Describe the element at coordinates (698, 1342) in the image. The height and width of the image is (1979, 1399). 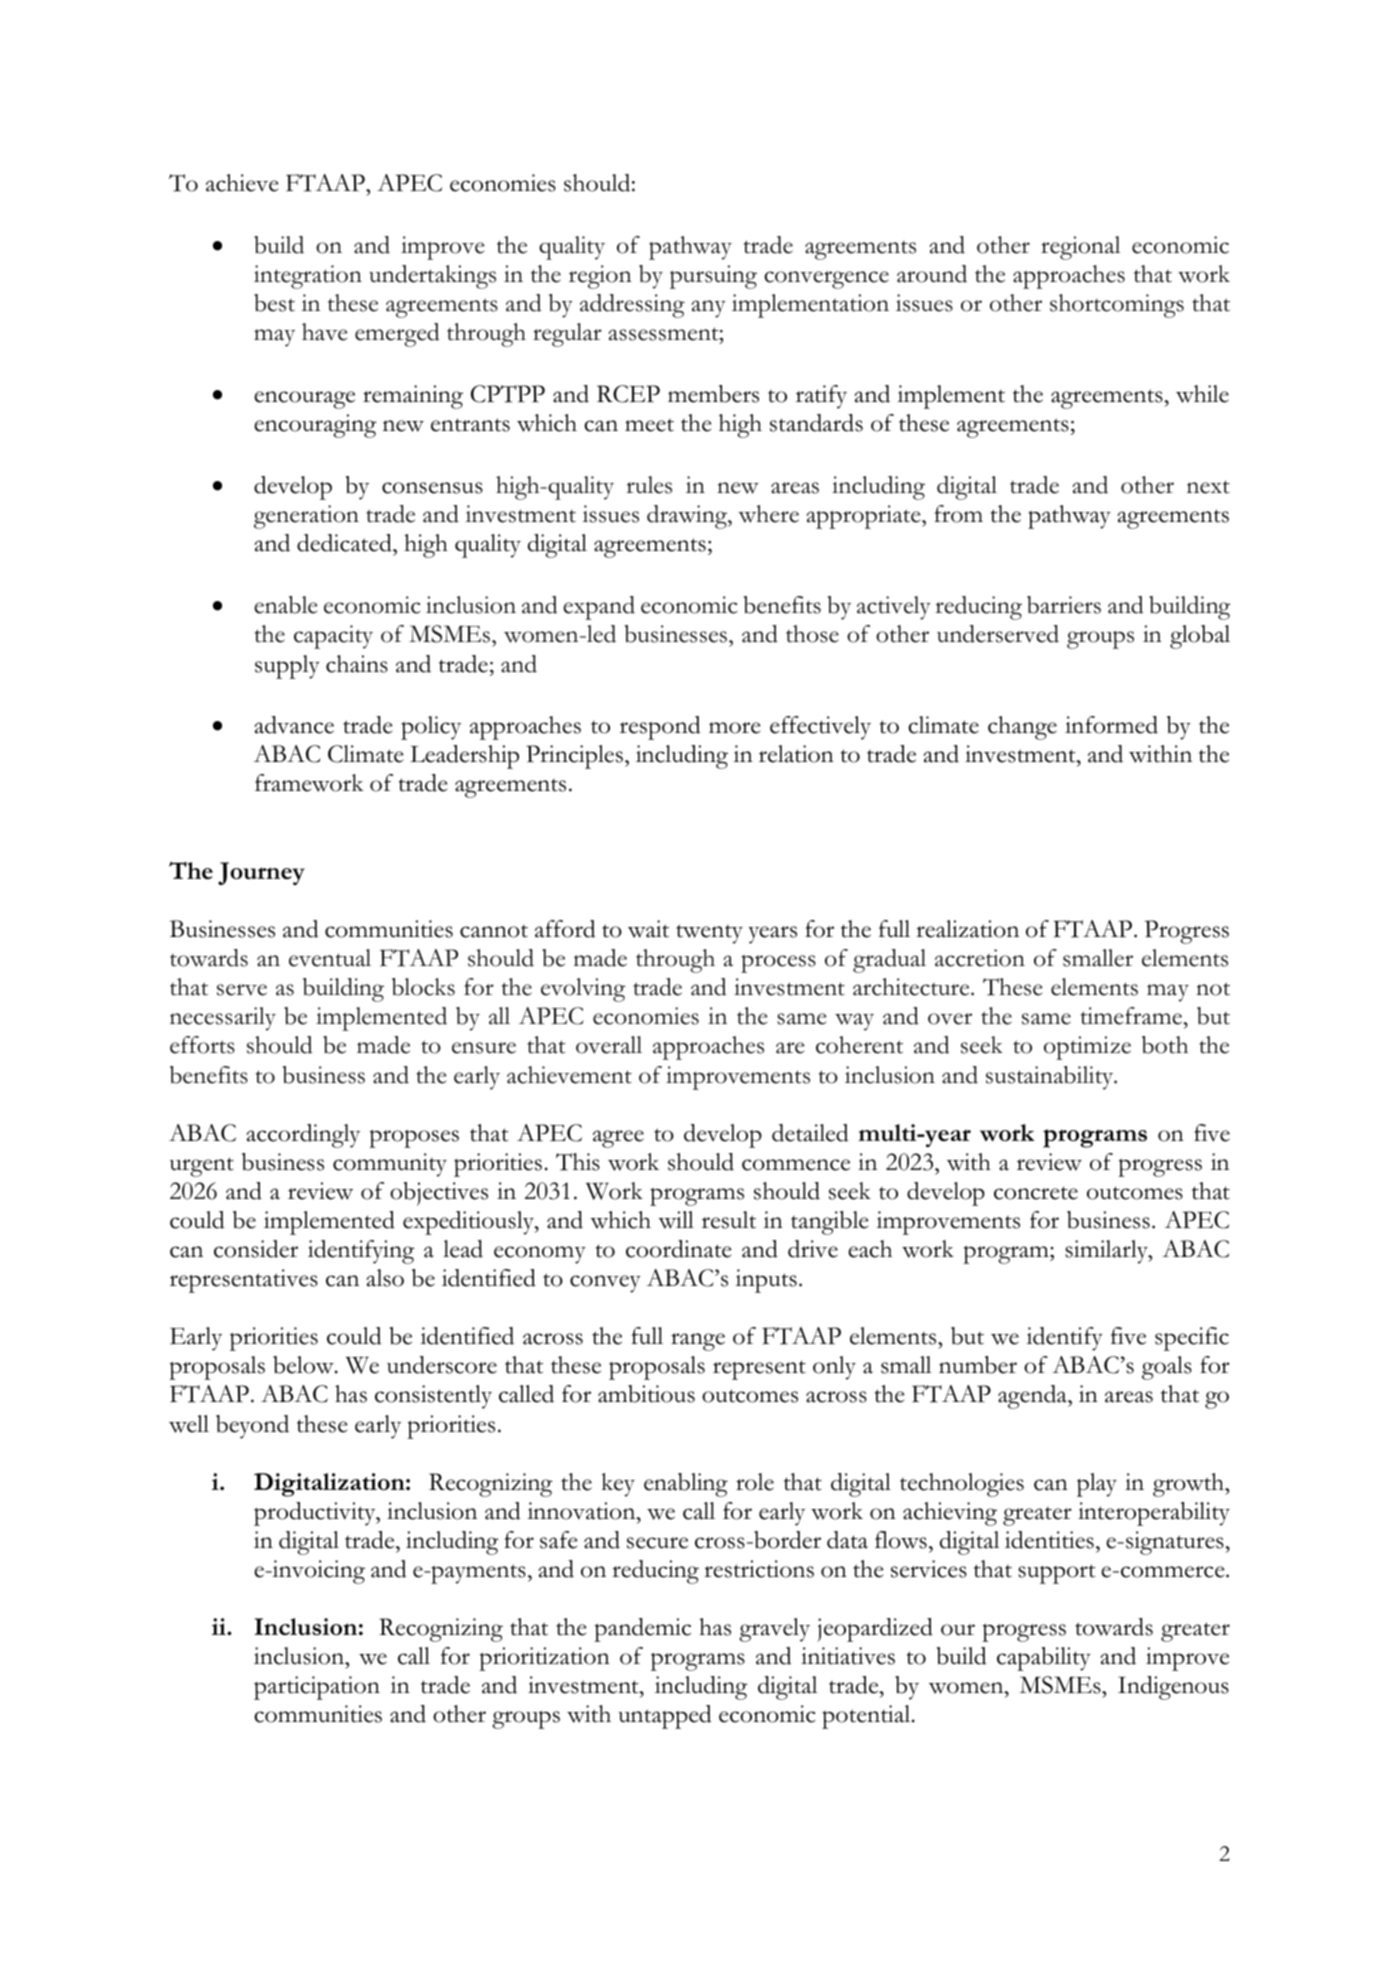
I see `range` at that location.
